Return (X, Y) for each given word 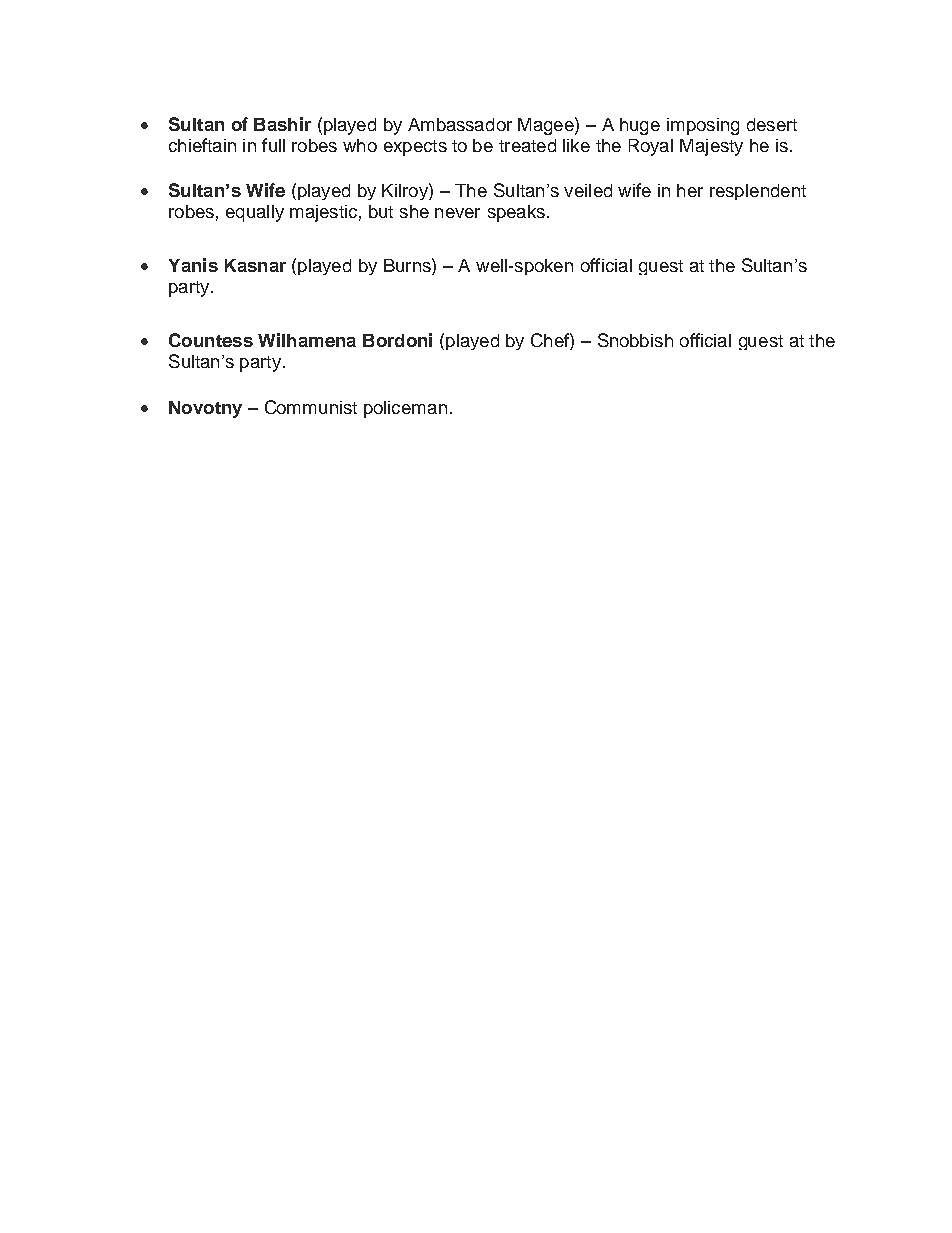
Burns (408, 265)
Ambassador (460, 124)
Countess (211, 340)
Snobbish (635, 340)
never (457, 213)
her (690, 190)
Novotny (205, 409)
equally (255, 213)
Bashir (282, 124)
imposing (703, 126)
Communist (311, 407)
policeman (405, 409)
